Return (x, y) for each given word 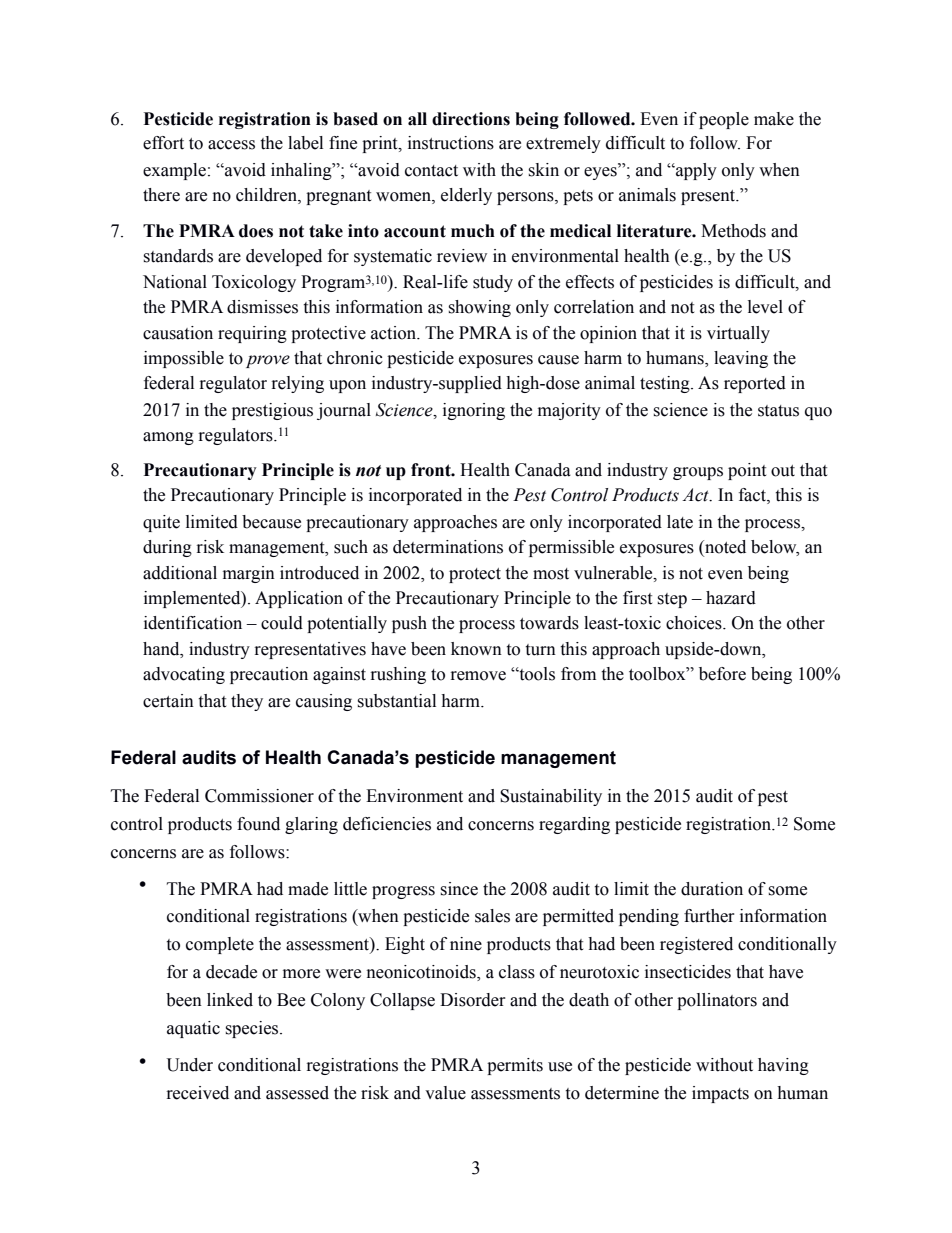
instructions (451, 143)
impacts (720, 1094)
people (724, 120)
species (253, 1029)
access (231, 145)
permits (515, 1066)
